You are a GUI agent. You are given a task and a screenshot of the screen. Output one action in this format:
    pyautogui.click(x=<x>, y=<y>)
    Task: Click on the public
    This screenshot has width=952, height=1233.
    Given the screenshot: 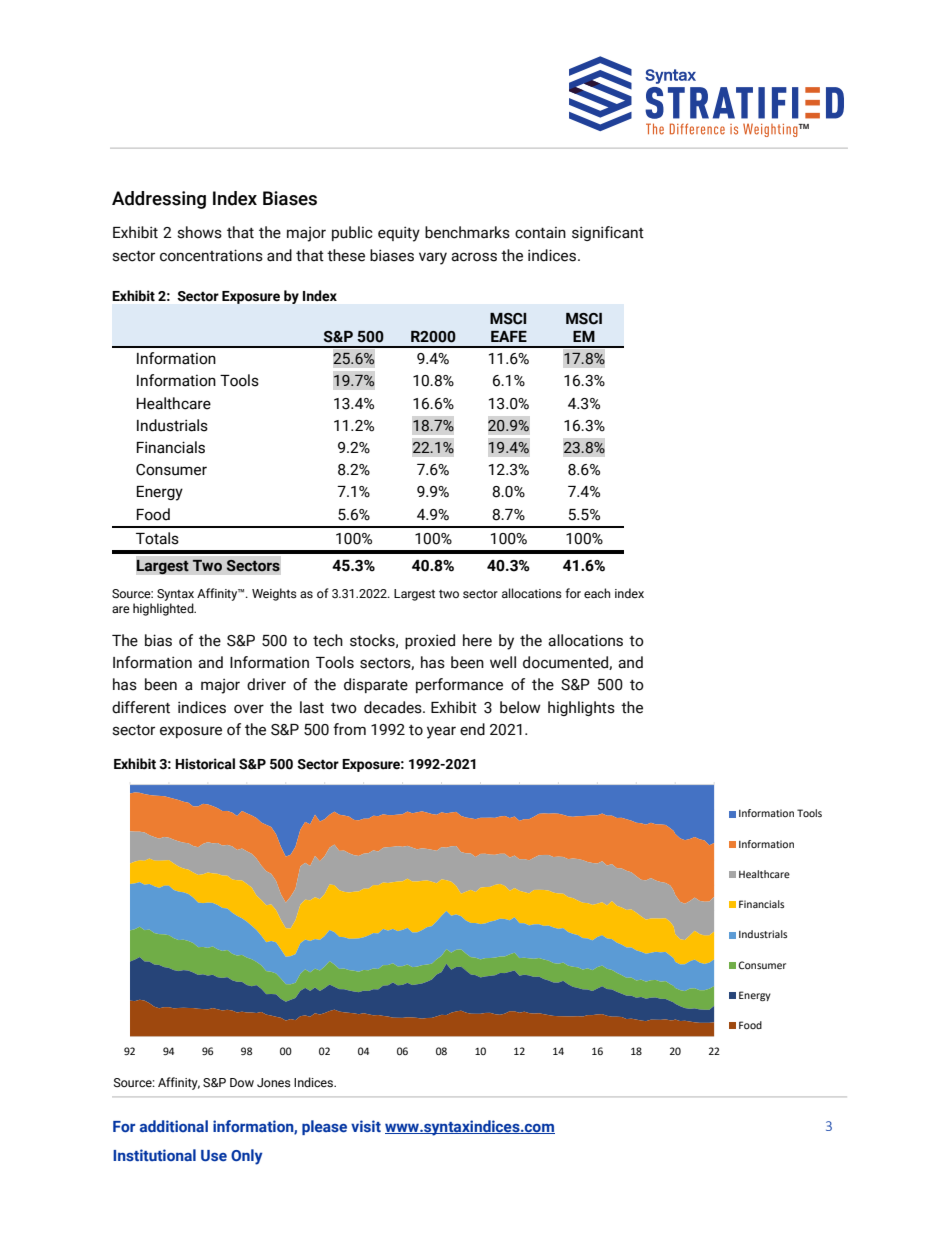 What is the action you would take?
    pyautogui.click(x=352, y=233)
